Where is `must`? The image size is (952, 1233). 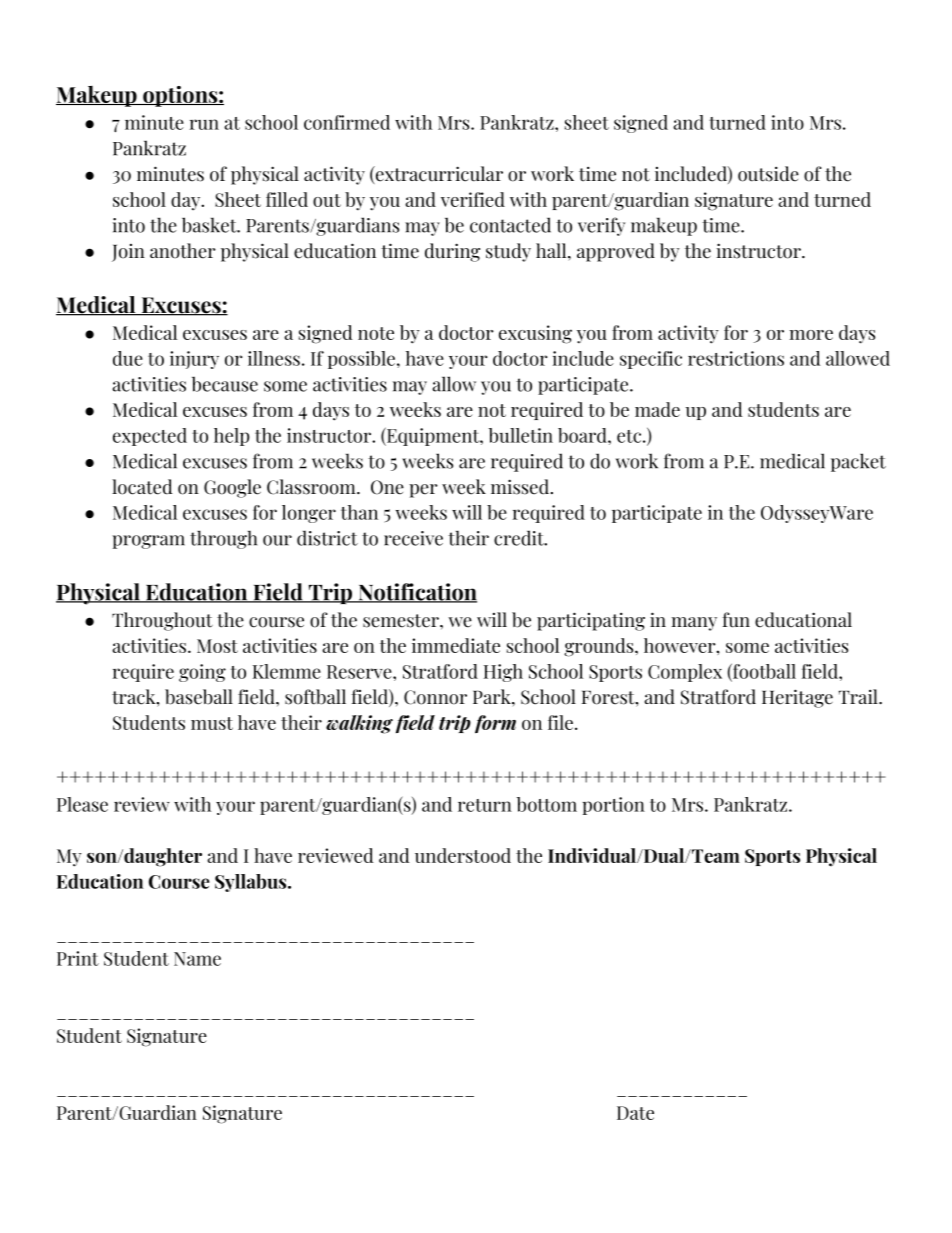 must is located at coordinates (212, 723).
